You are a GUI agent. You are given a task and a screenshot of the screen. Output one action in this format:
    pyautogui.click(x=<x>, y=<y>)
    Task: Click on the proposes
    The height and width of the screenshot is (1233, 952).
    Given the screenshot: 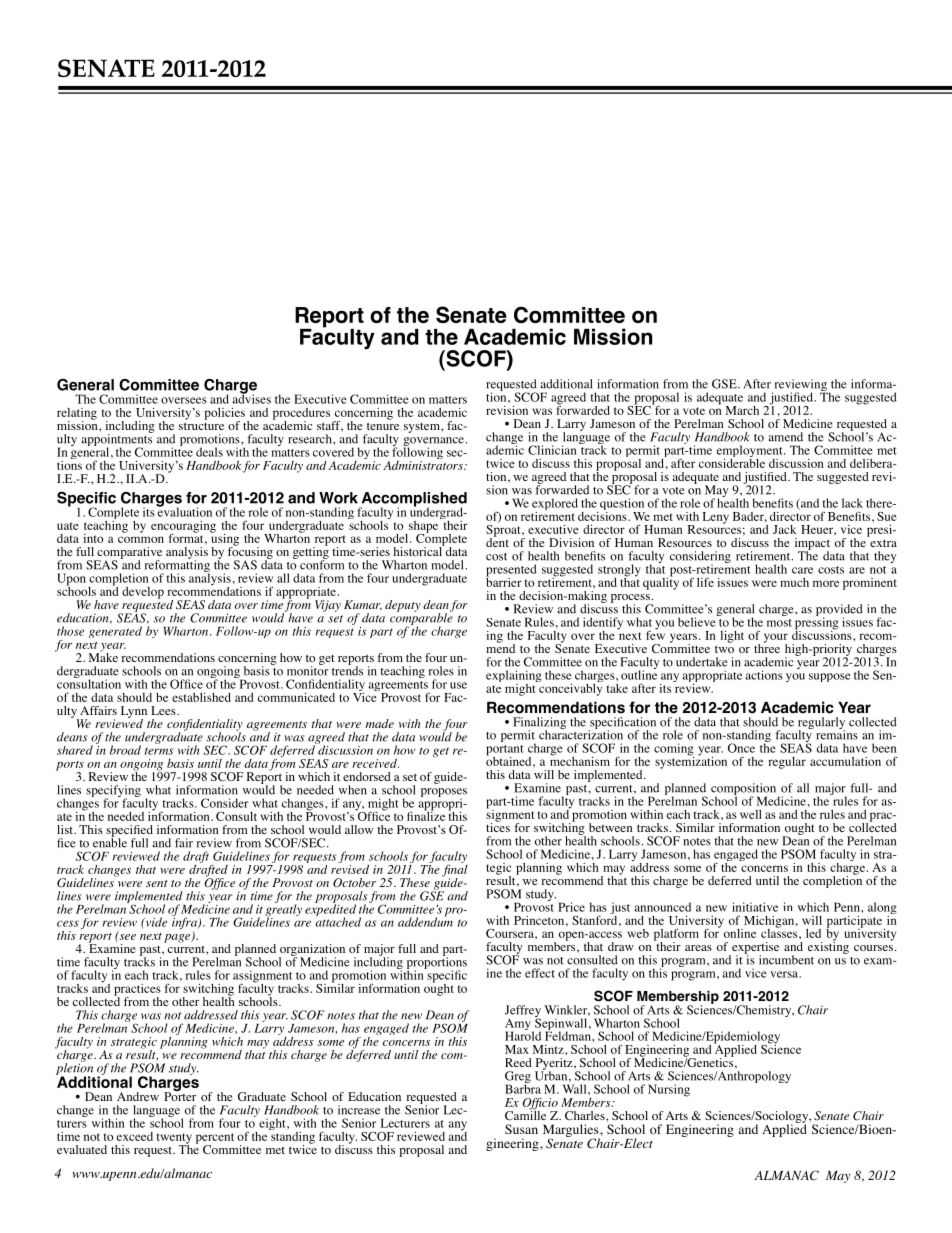 What is the action you would take?
    pyautogui.click(x=444, y=794)
